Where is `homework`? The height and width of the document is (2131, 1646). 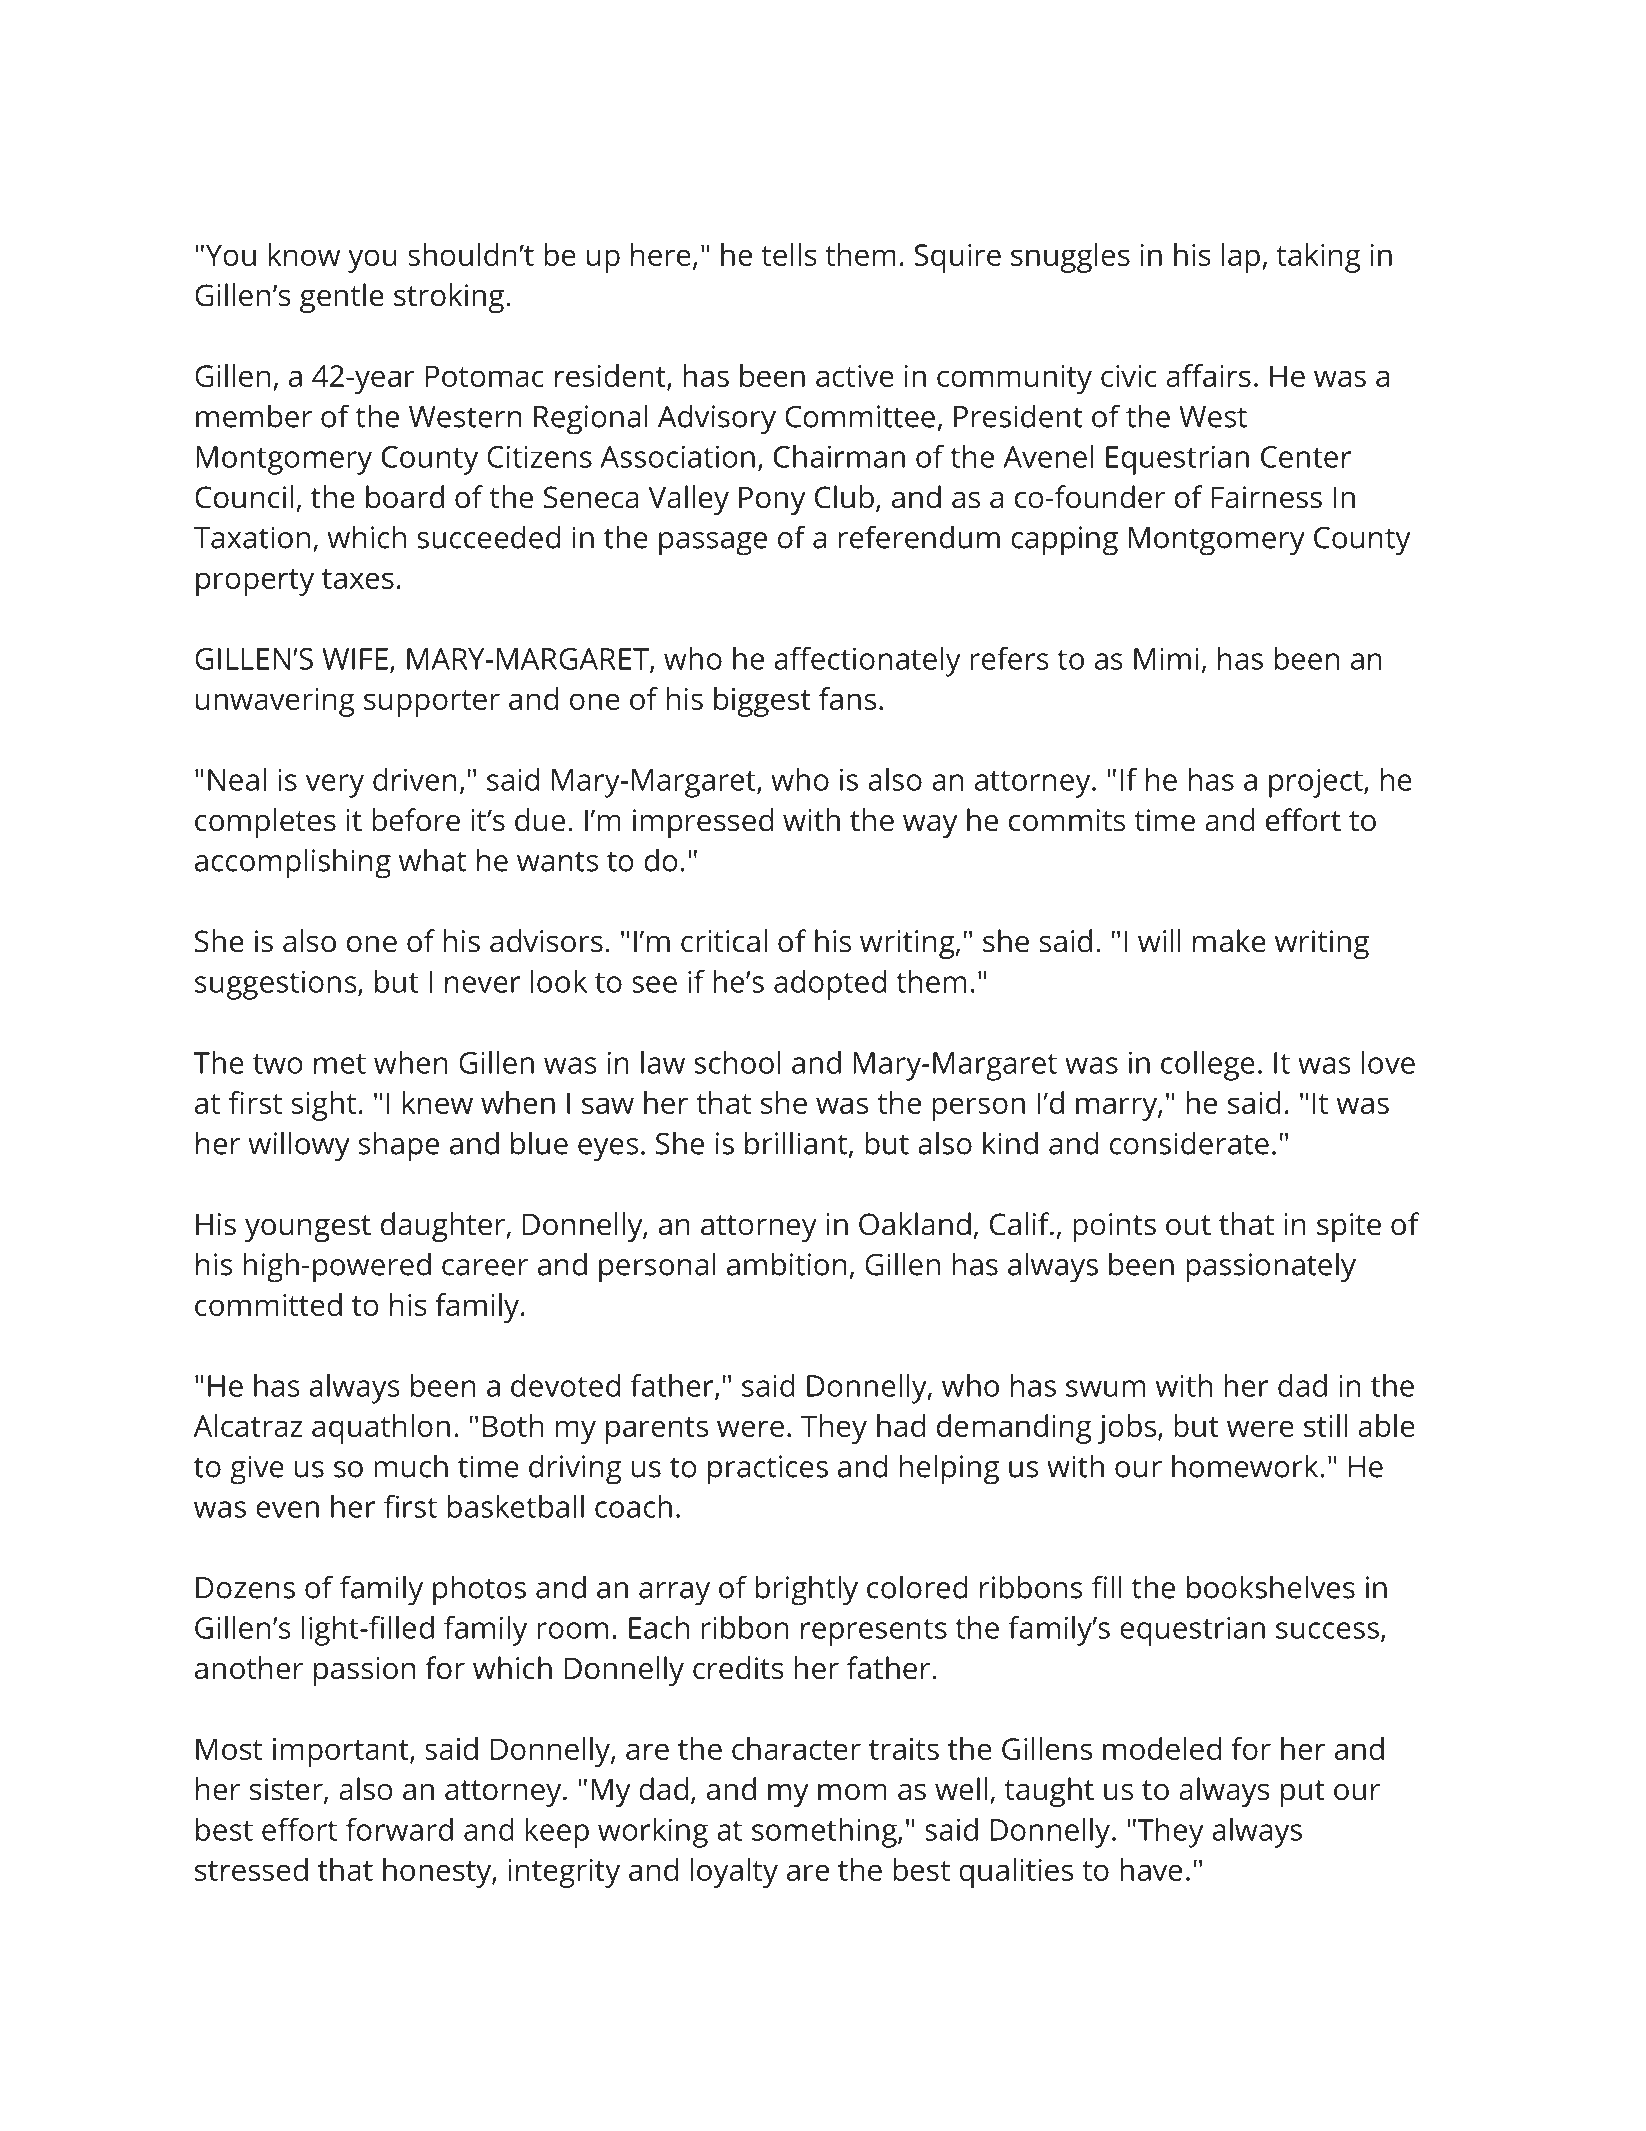
homework is located at coordinates (1246, 1466).
